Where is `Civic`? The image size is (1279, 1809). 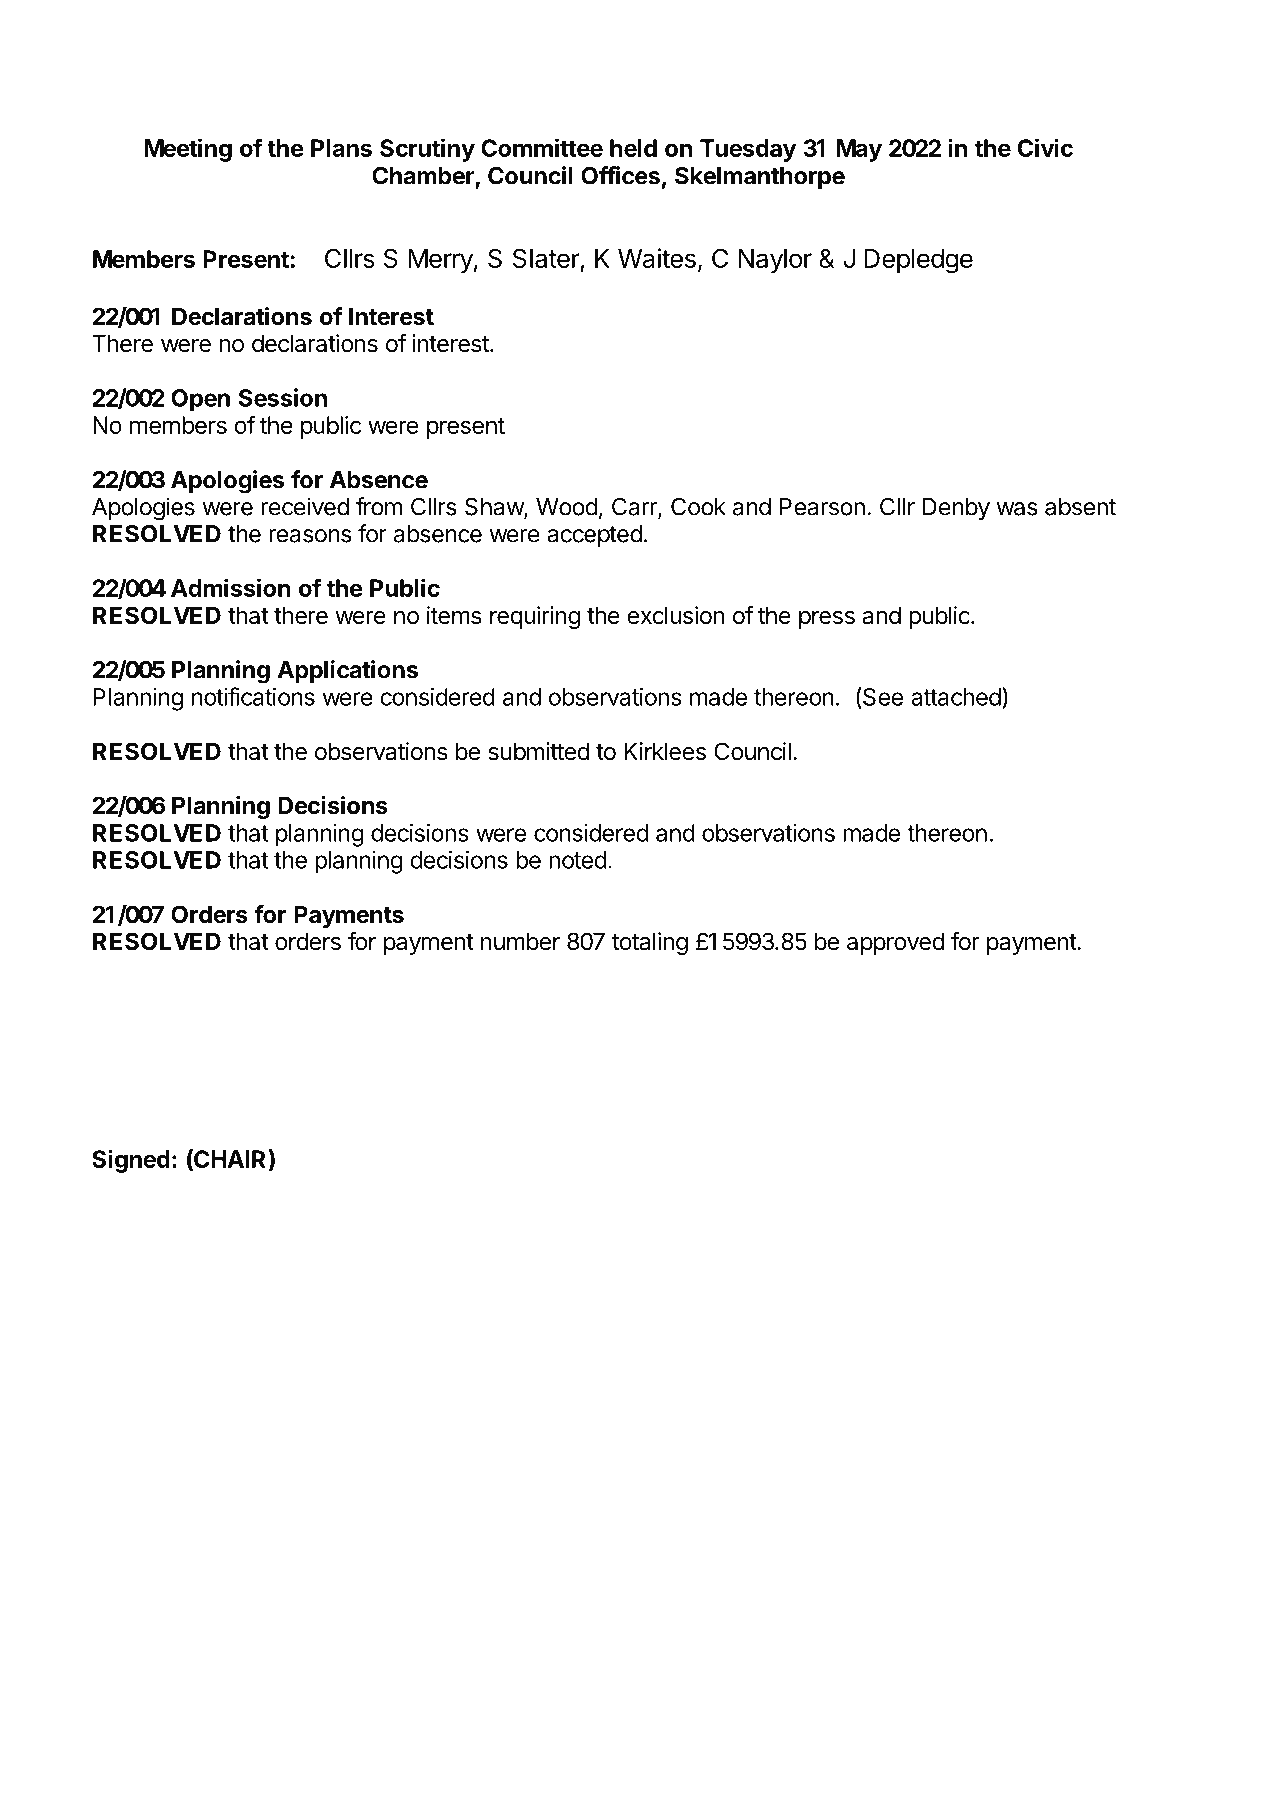
Civic is located at coordinates (1045, 147).
